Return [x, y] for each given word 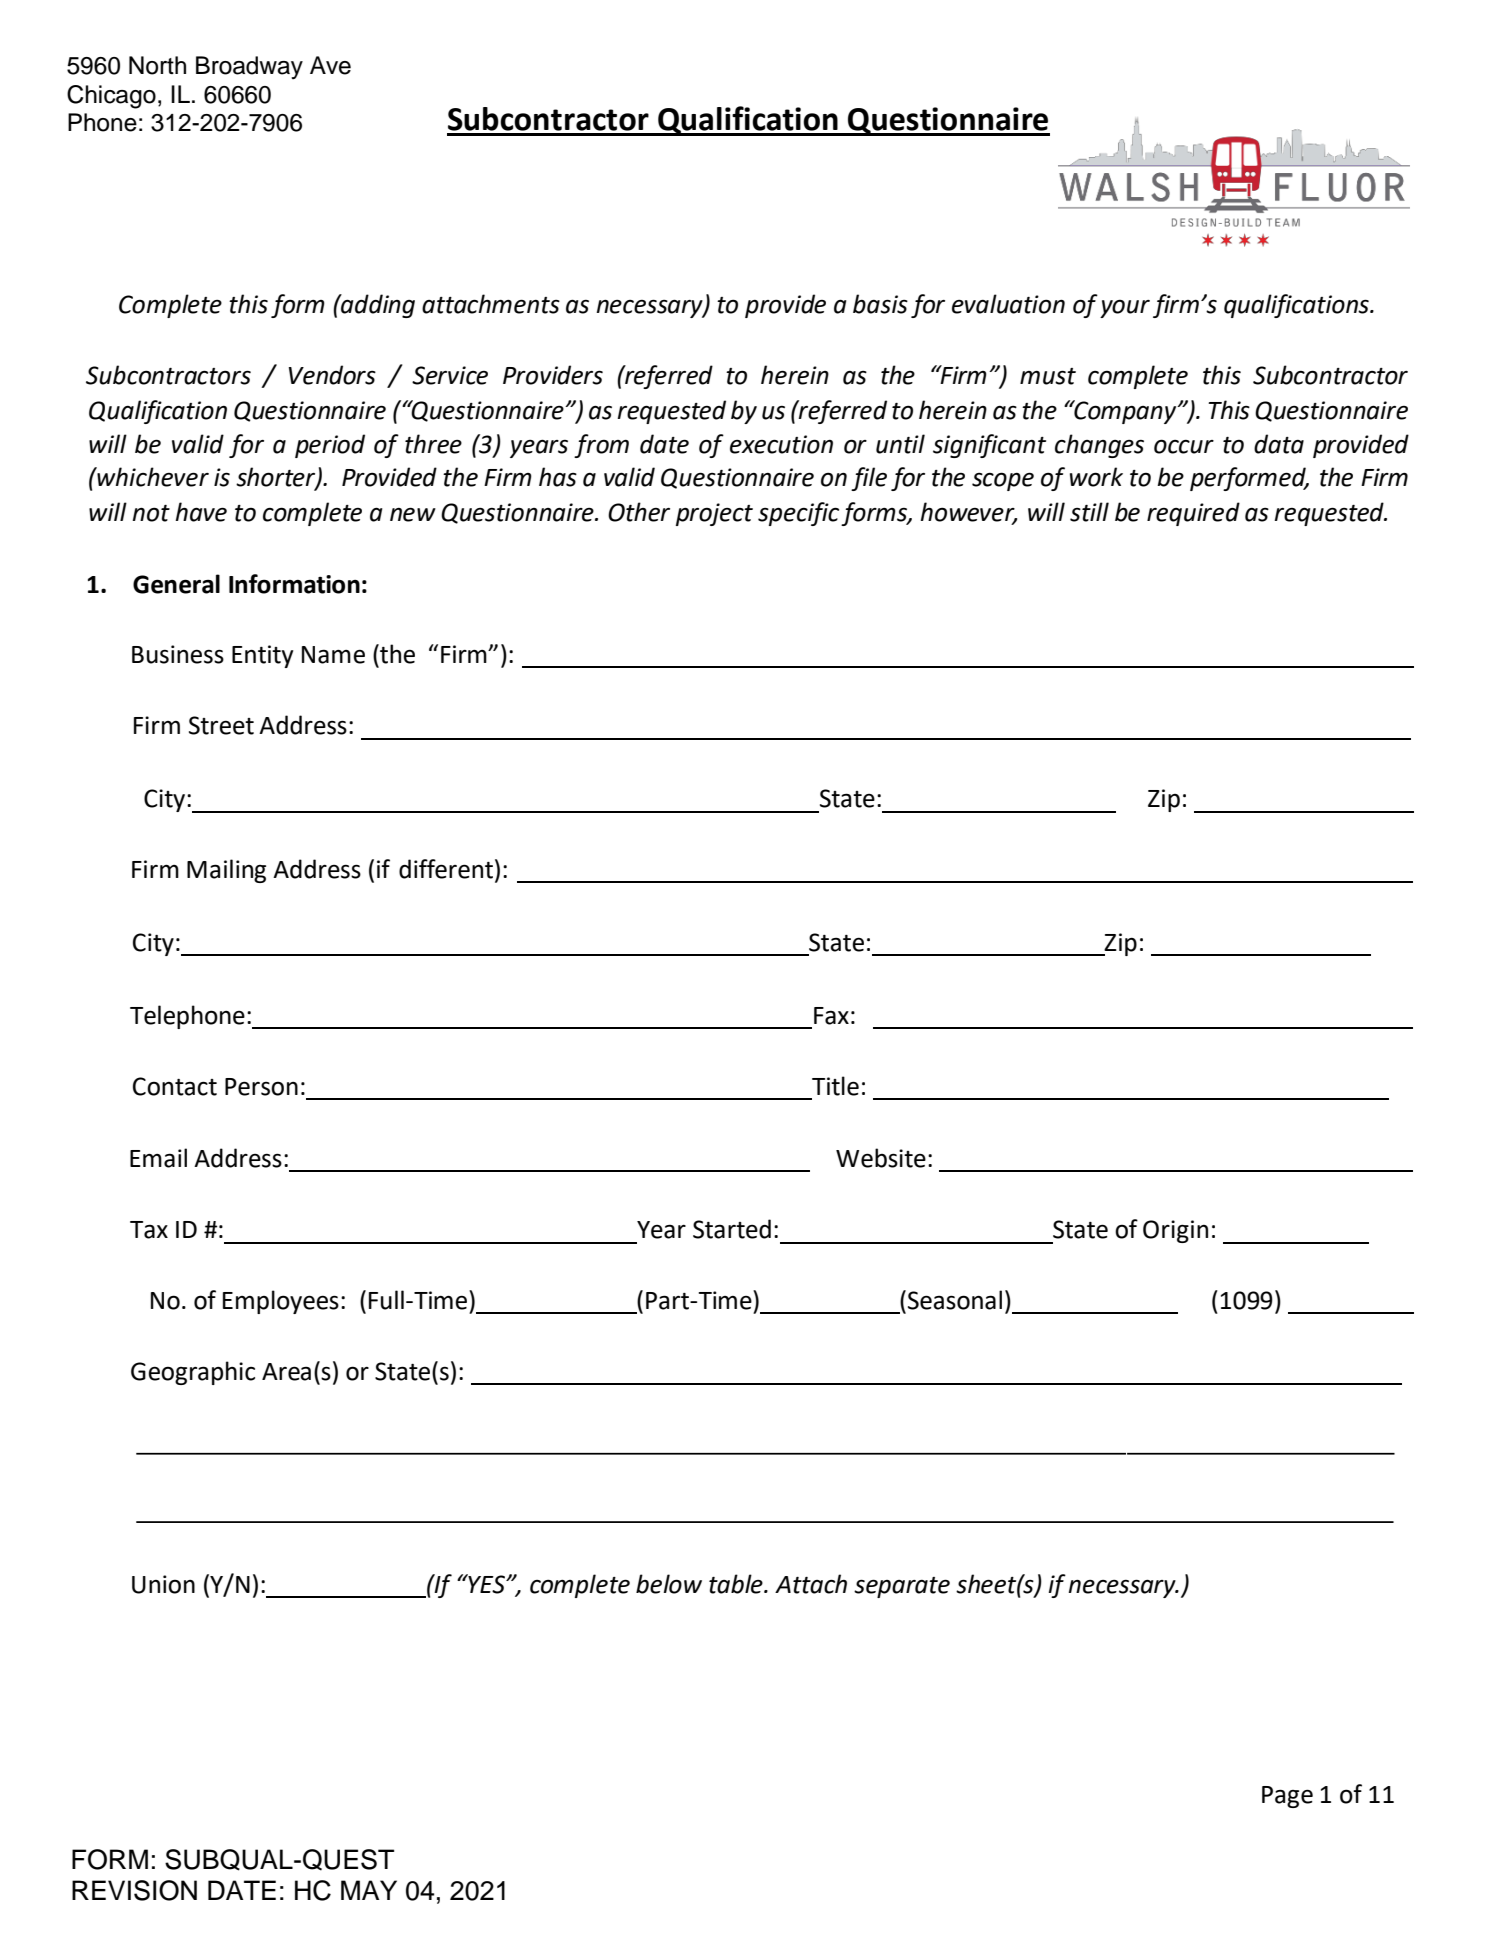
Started [732, 1229]
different [446, 869]
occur [1184, 446]
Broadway [249, 67]
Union [163, 1584]
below [669, 1584]
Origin [1175, 1231]
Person [261, 1087]
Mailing [226, 871]
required [1193, 514]
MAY [369, 1890]
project [714, 514]
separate [902, 1587]
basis [880, 304]
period [330, 446]
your [1125, 308]
